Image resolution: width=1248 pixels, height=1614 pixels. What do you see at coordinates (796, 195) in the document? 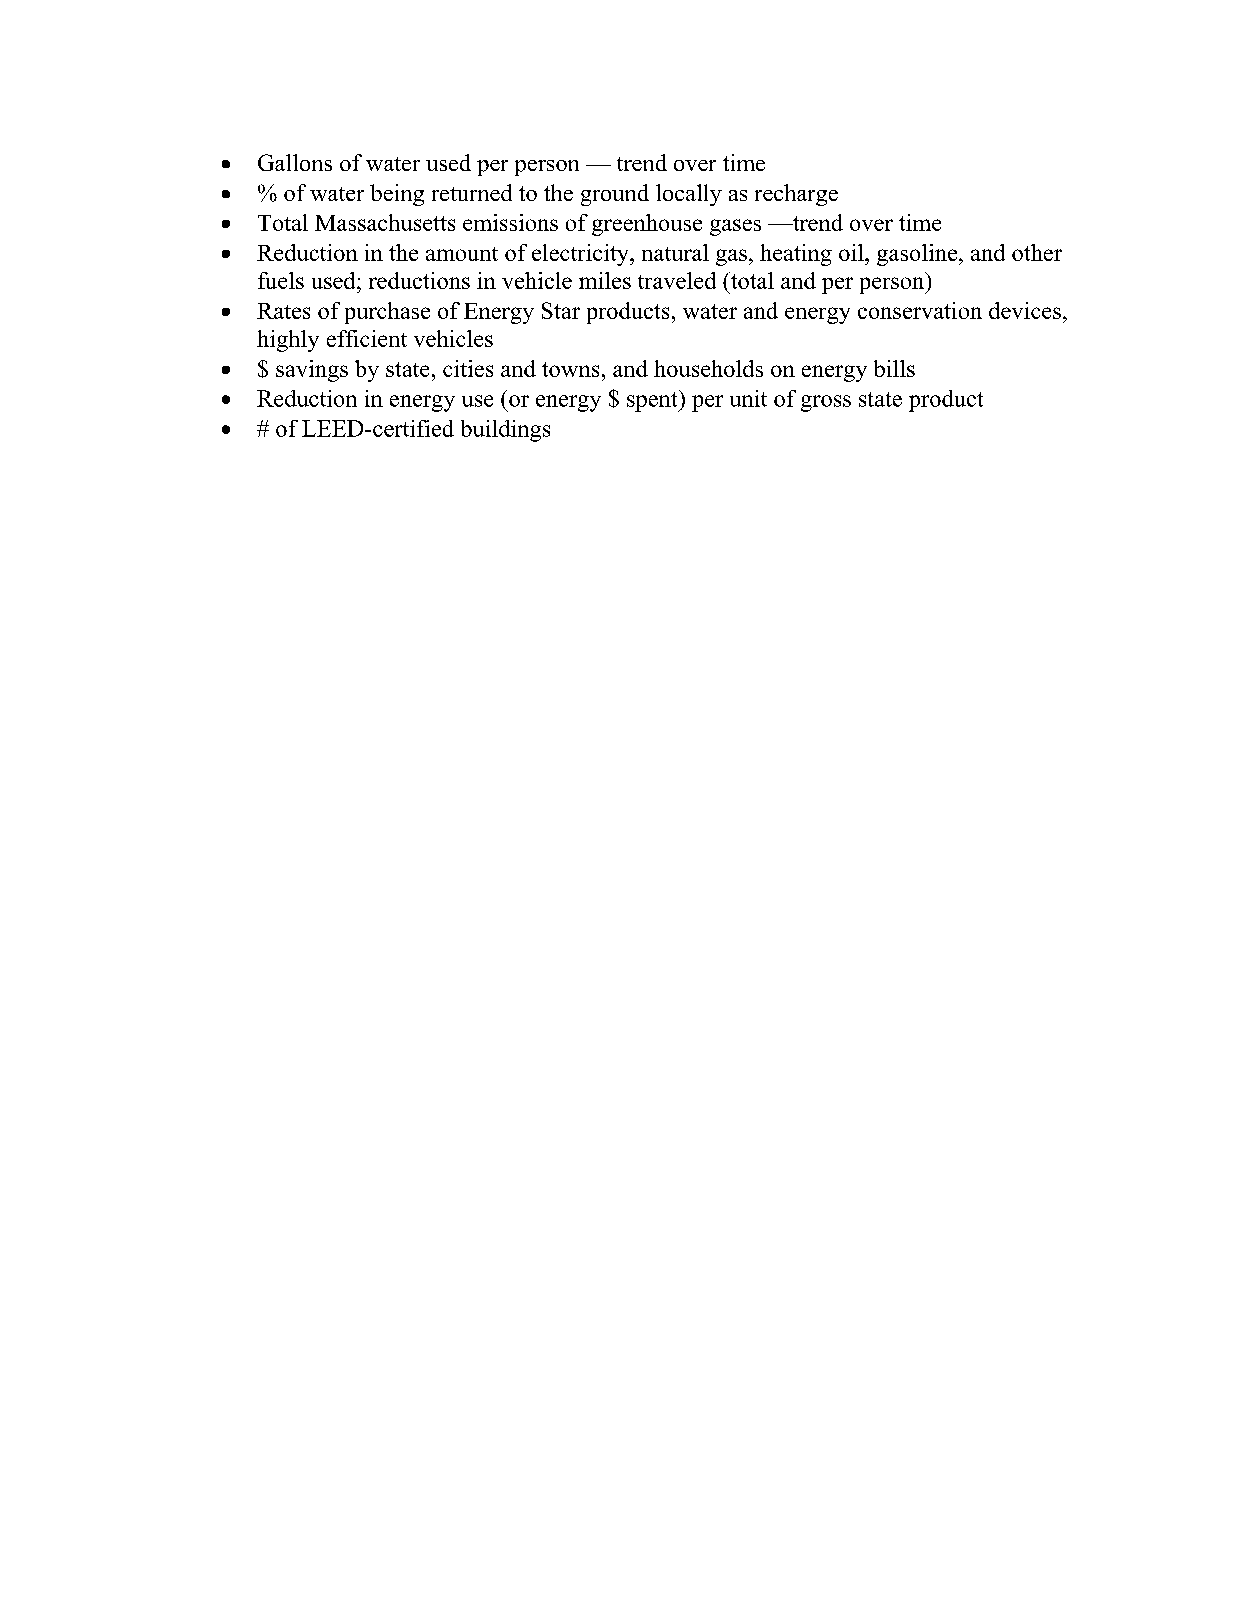
I see `recharge` at bounding box center [796, 195].
